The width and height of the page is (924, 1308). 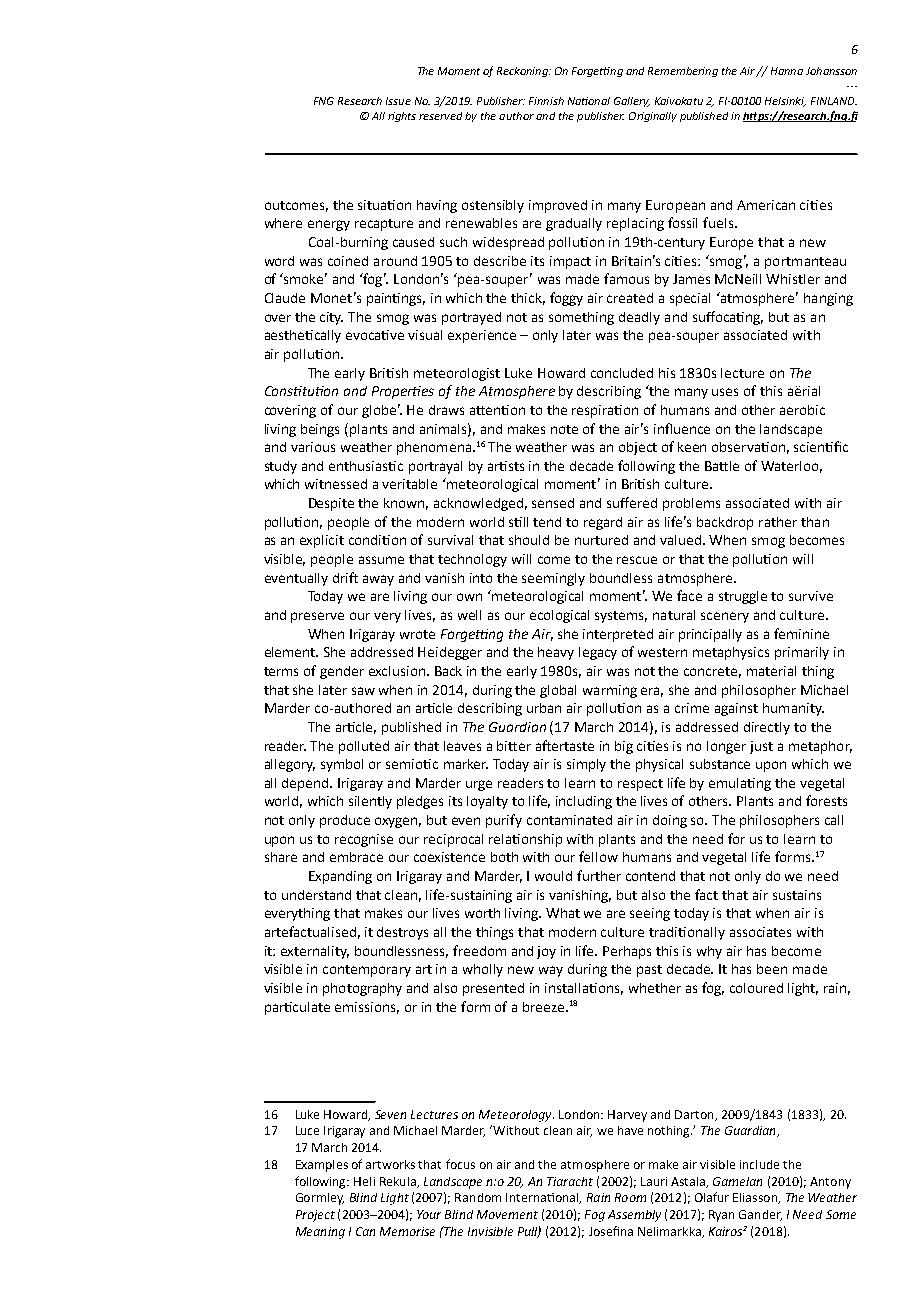 What do you see at coordinates (546, 101) in the page?
I see `Finnish` at bounding box center [546, 101].
